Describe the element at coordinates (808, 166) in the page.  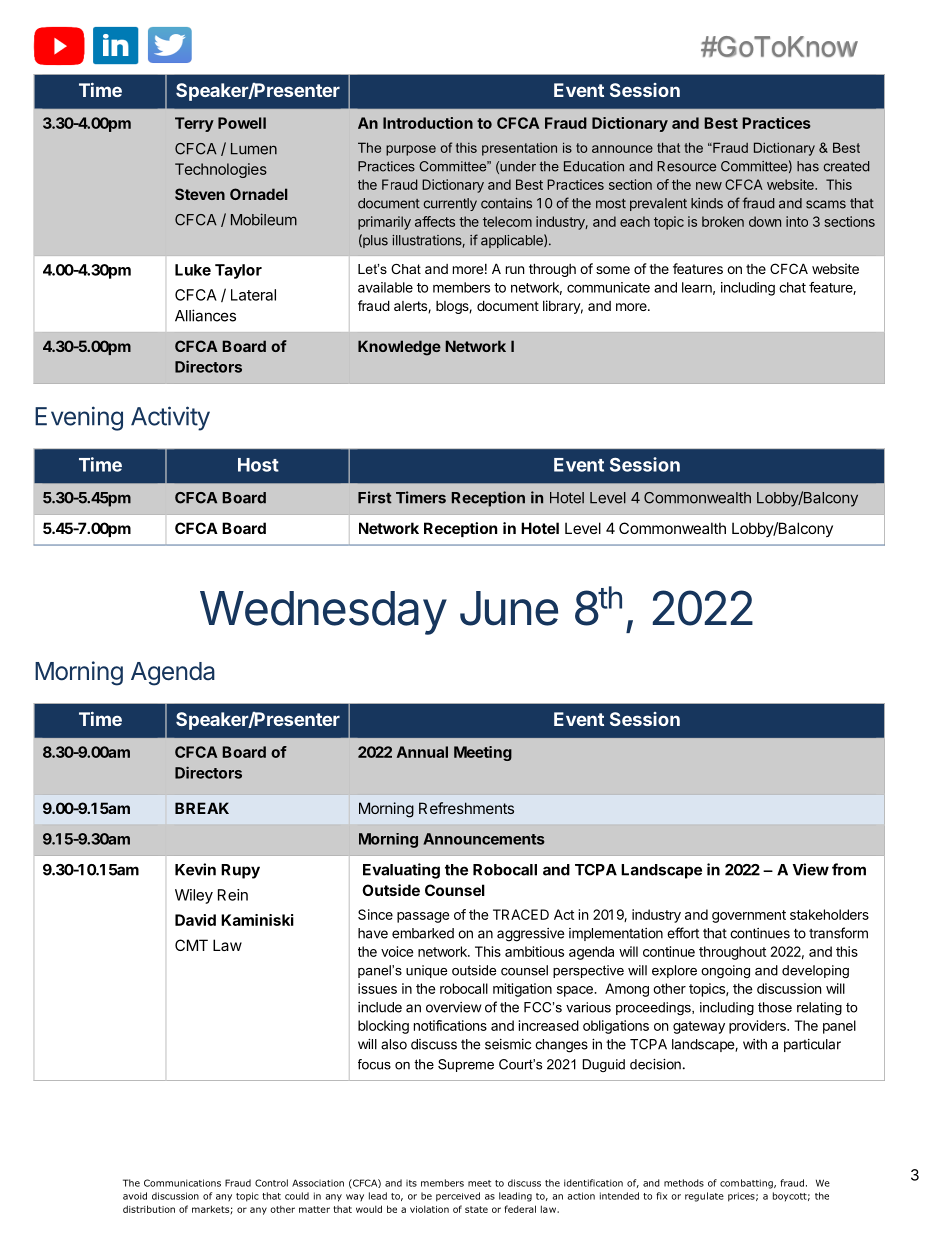
I see `has` at that location.
